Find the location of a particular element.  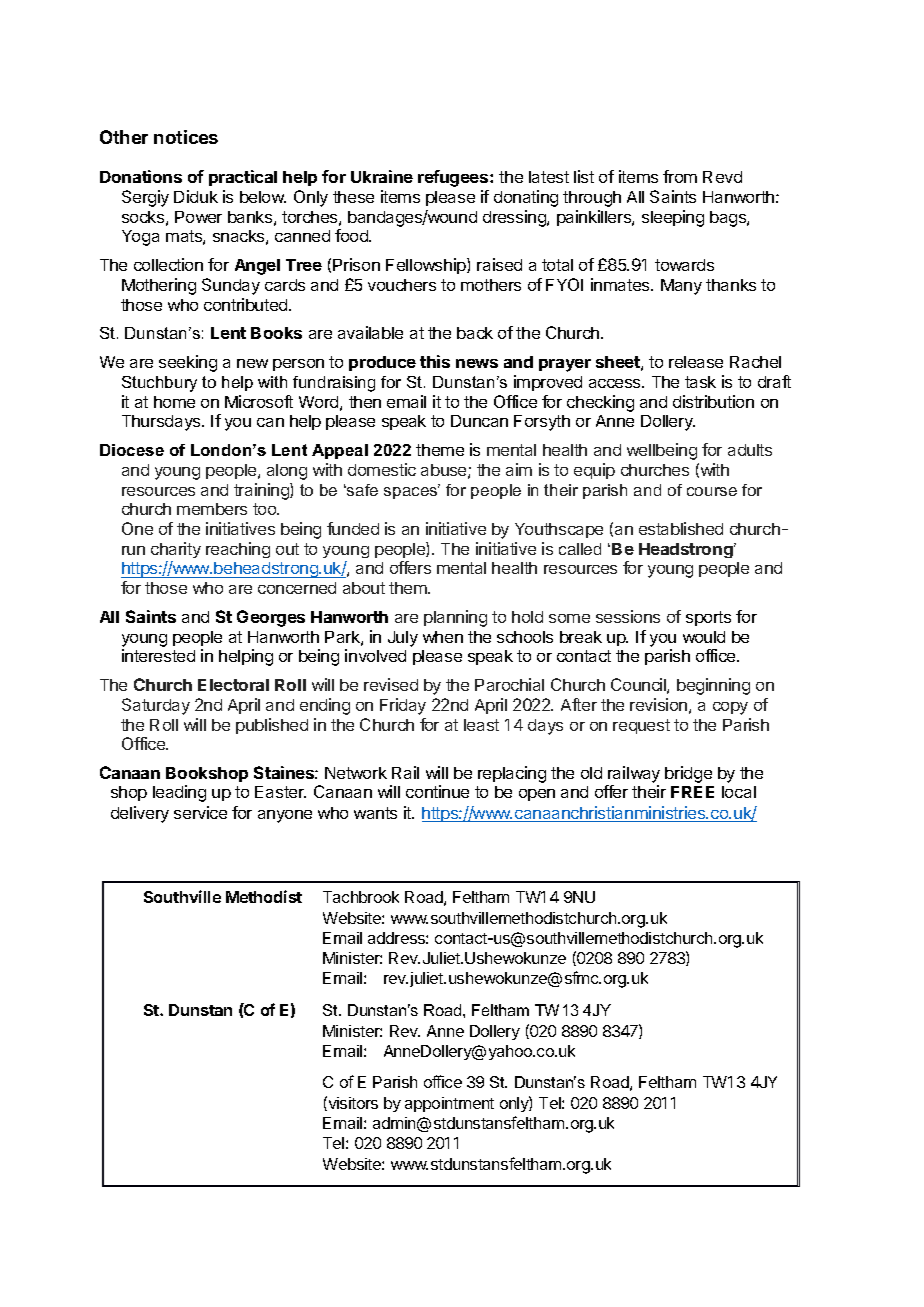

appointment is located at coordinates (449, 1104).
